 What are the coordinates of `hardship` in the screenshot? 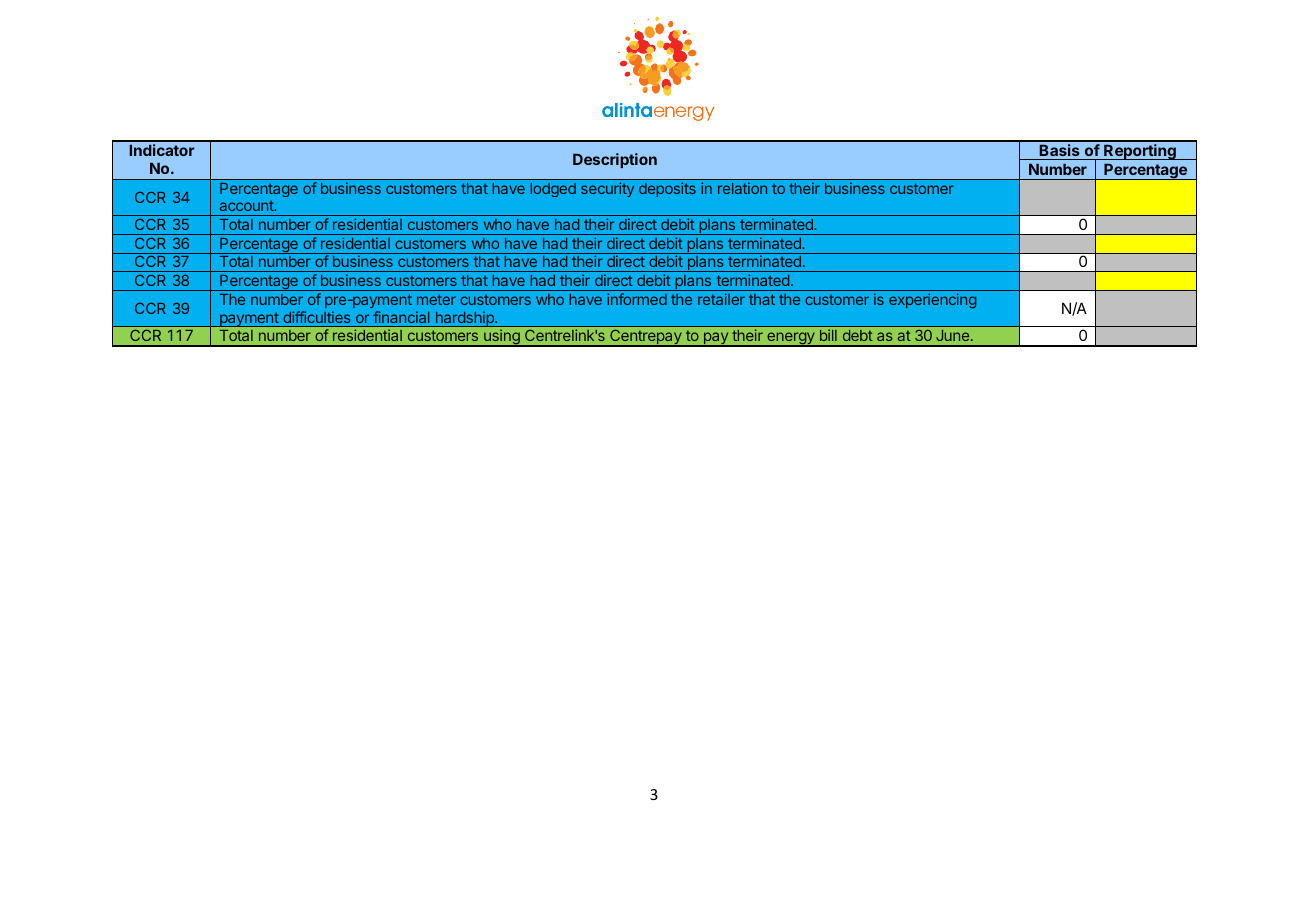 It's located at (464, 319).
